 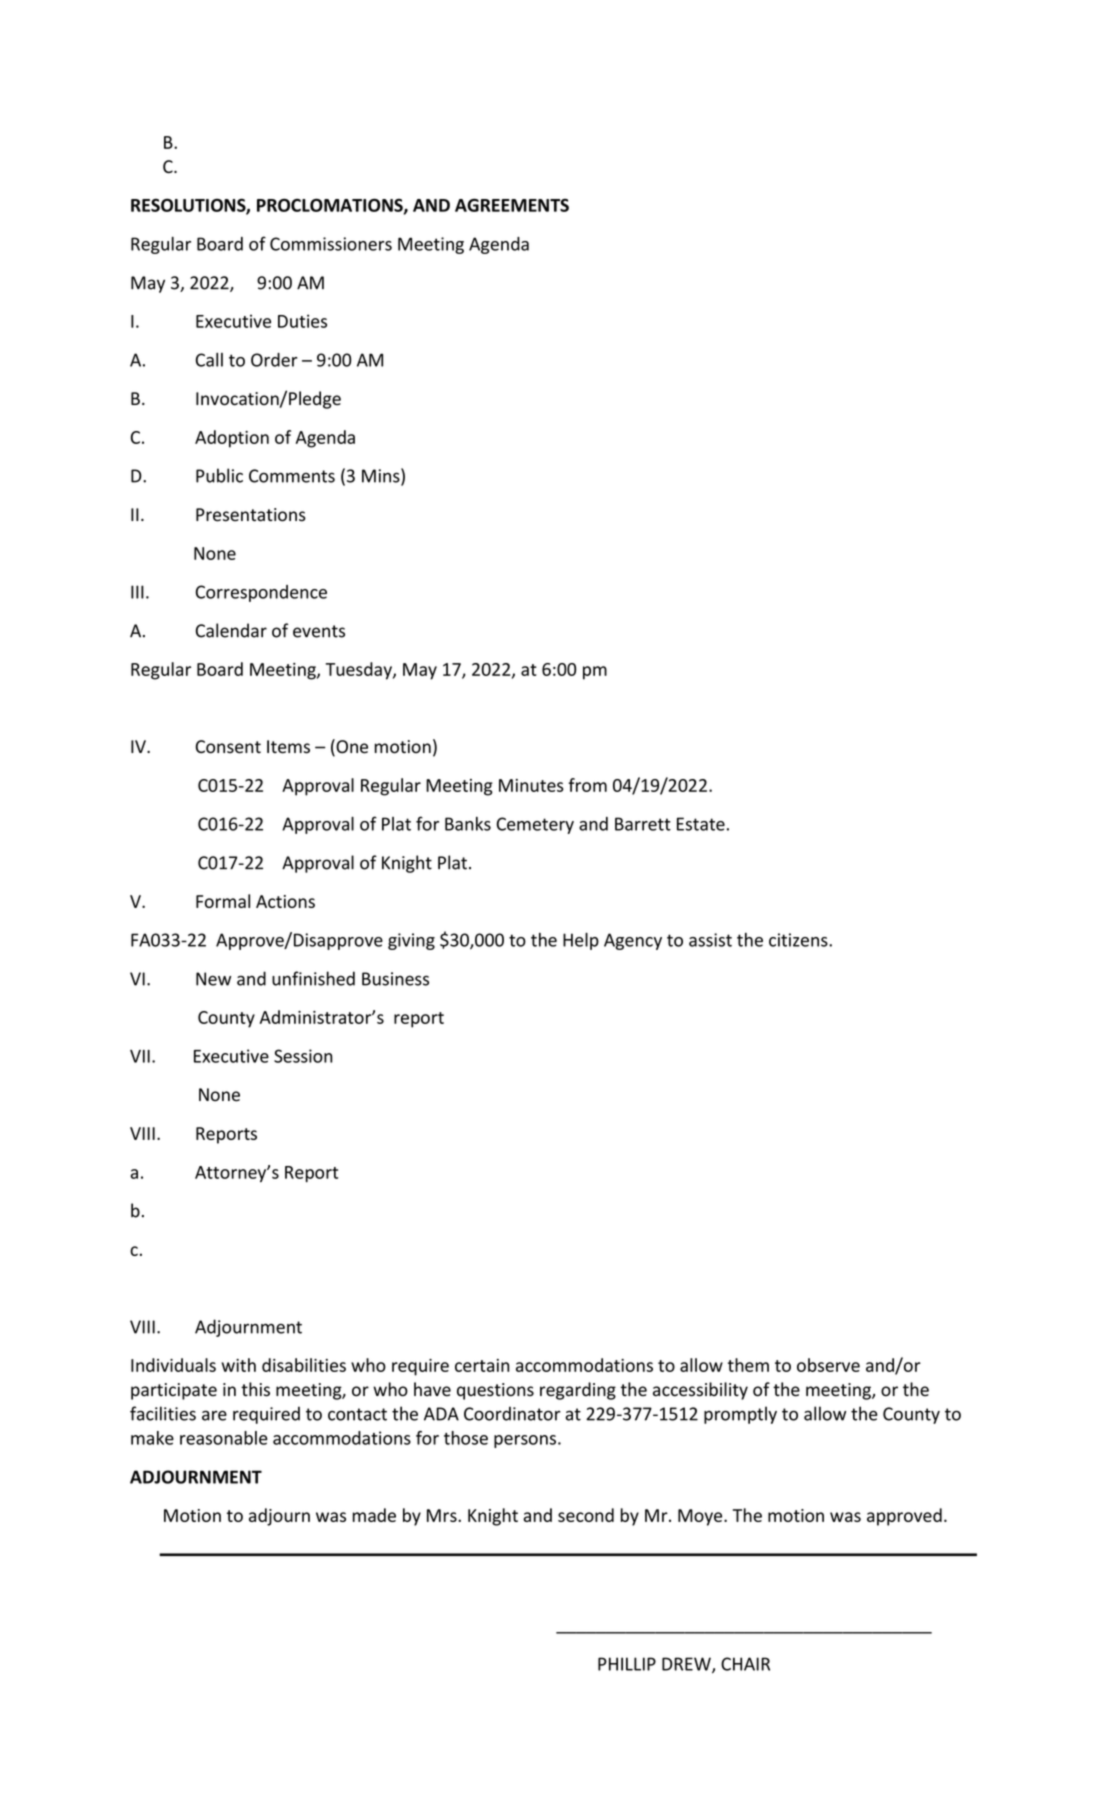 What do you see at coordinates (512, 205) in the document?
I see `AGREEMENTS` at bounding box center [512, 205].
